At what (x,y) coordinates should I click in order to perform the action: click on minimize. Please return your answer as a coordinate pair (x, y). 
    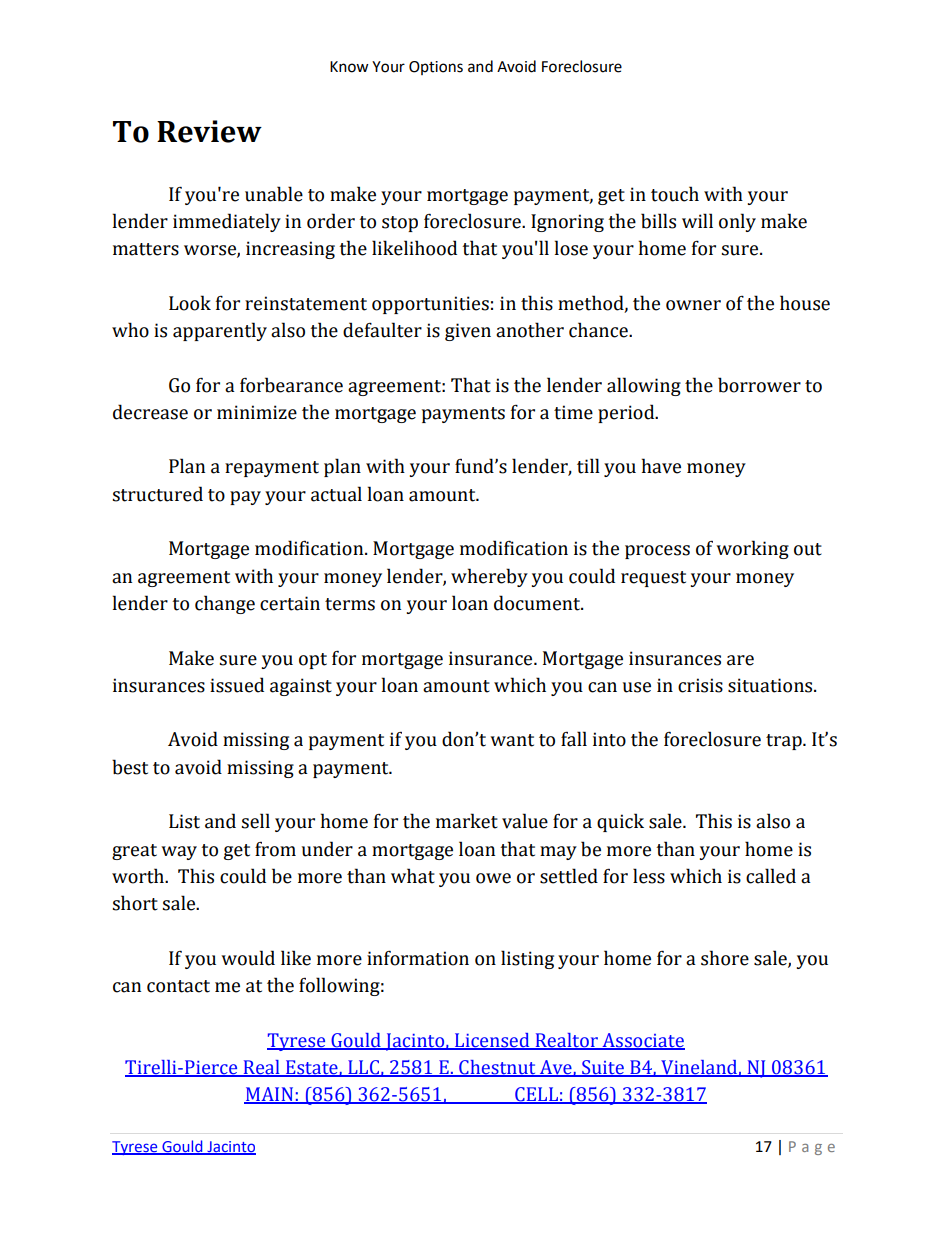
    Looking at the image, I should click on (257, 412).
